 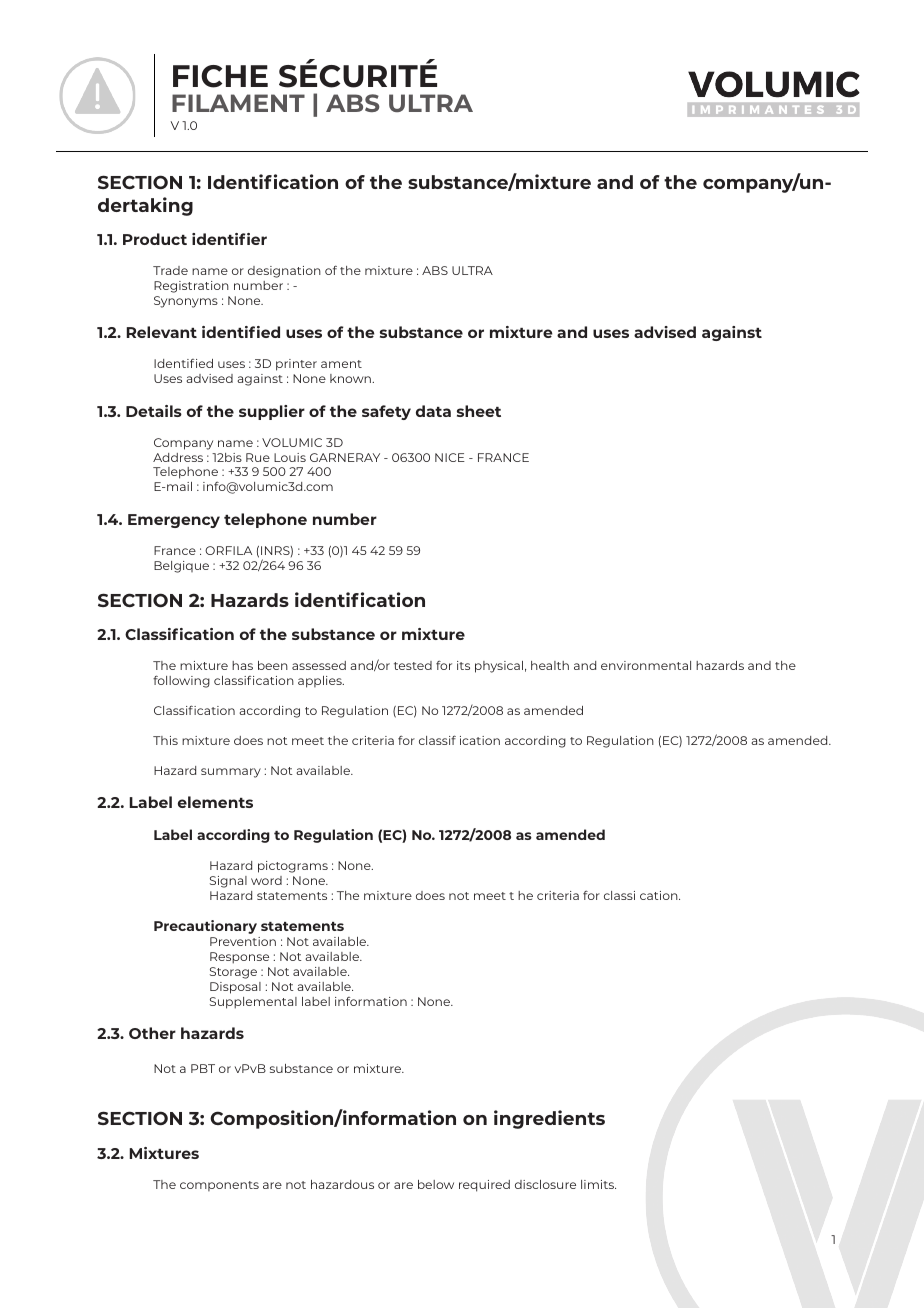 I want to click on health, so click(x=550, y=665).
